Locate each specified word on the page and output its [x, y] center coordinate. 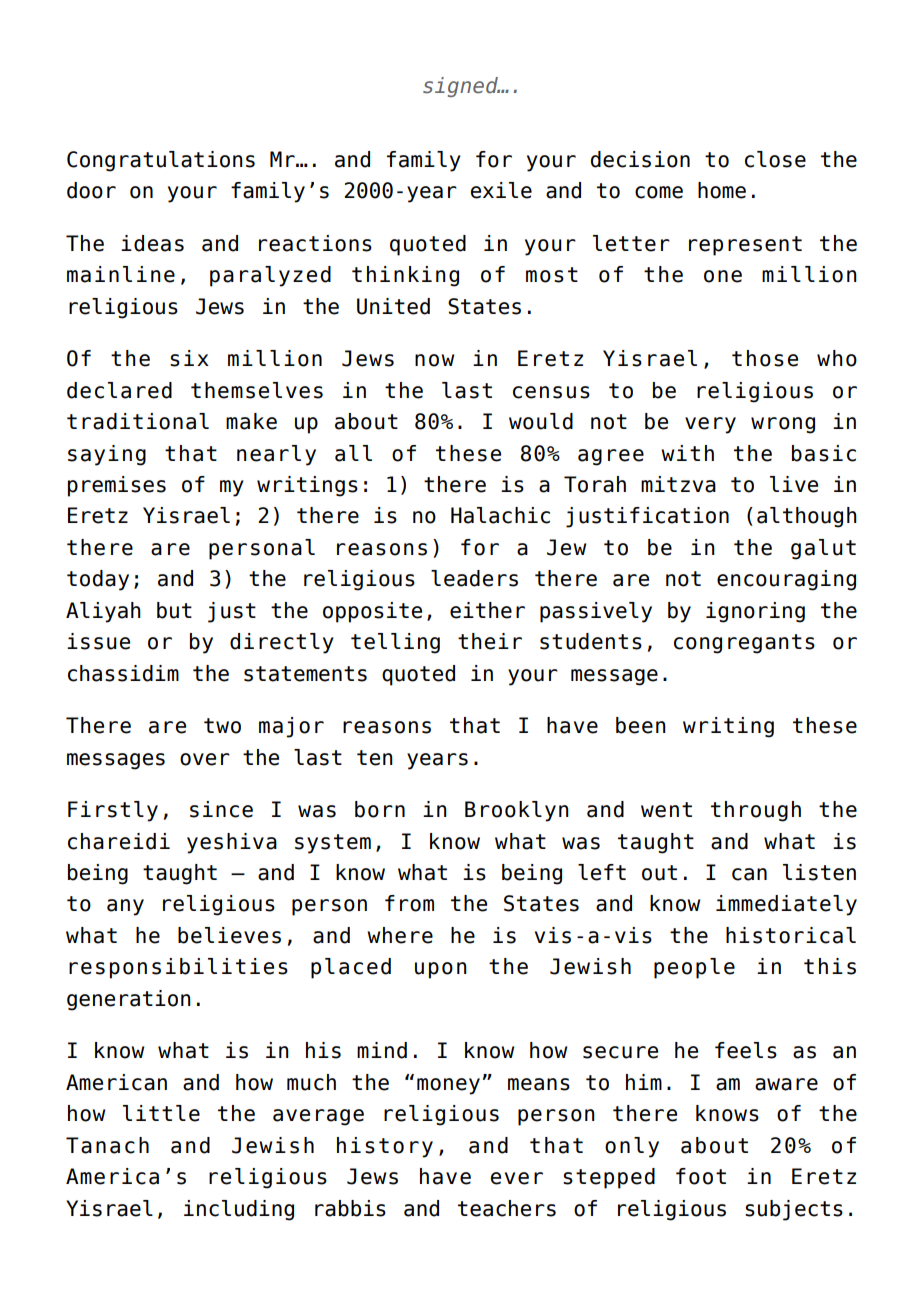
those [765, 358]
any [125, 907]
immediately [786, 905]
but [174, 610]
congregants [744, 644]
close [775, 159]
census [551, 392]
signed [461, 87]
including [239, 1210]
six [189, 358]
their [490, 641]
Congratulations [161, 161]
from [409, 903]
